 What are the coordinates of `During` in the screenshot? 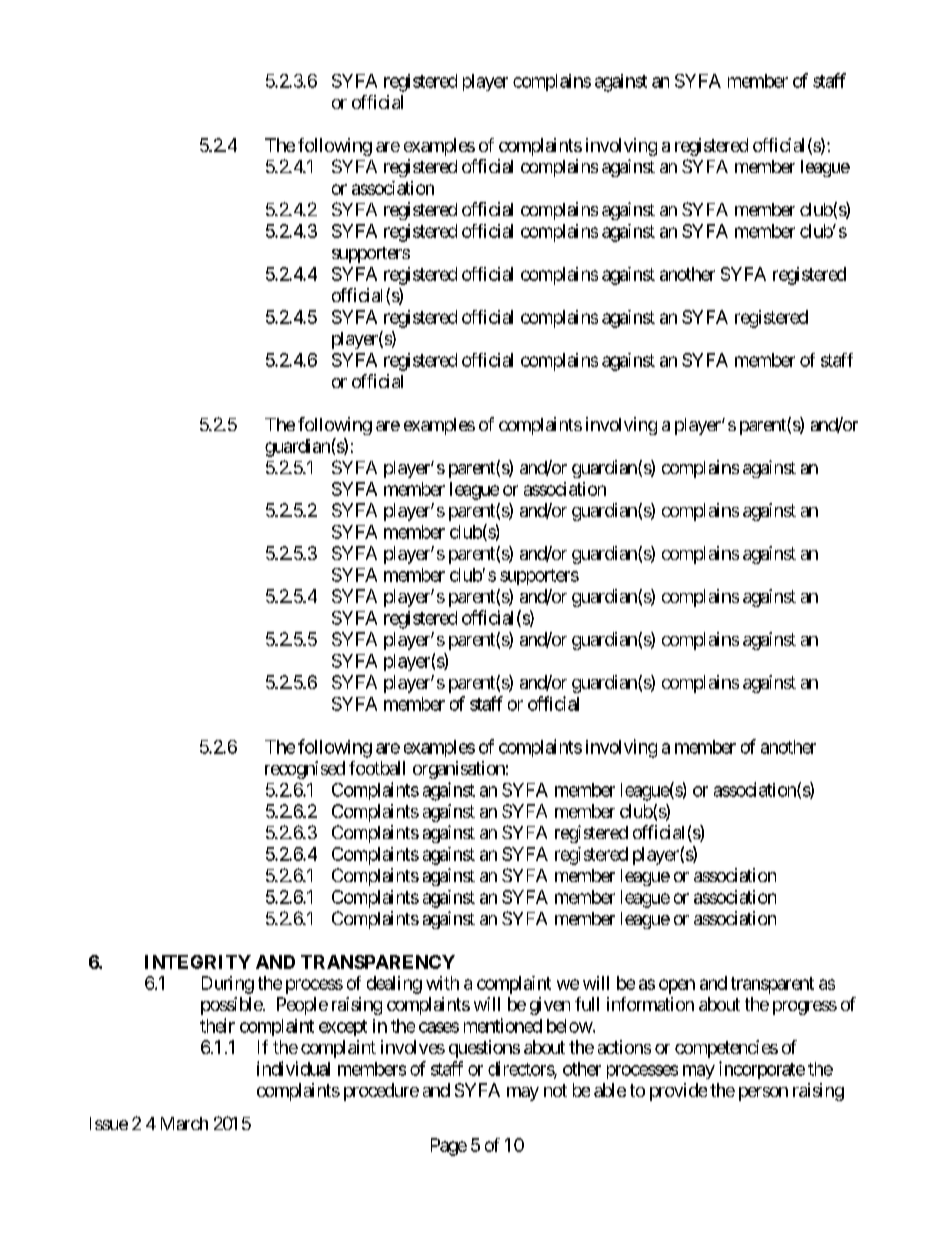 It's located at (228, 985).
